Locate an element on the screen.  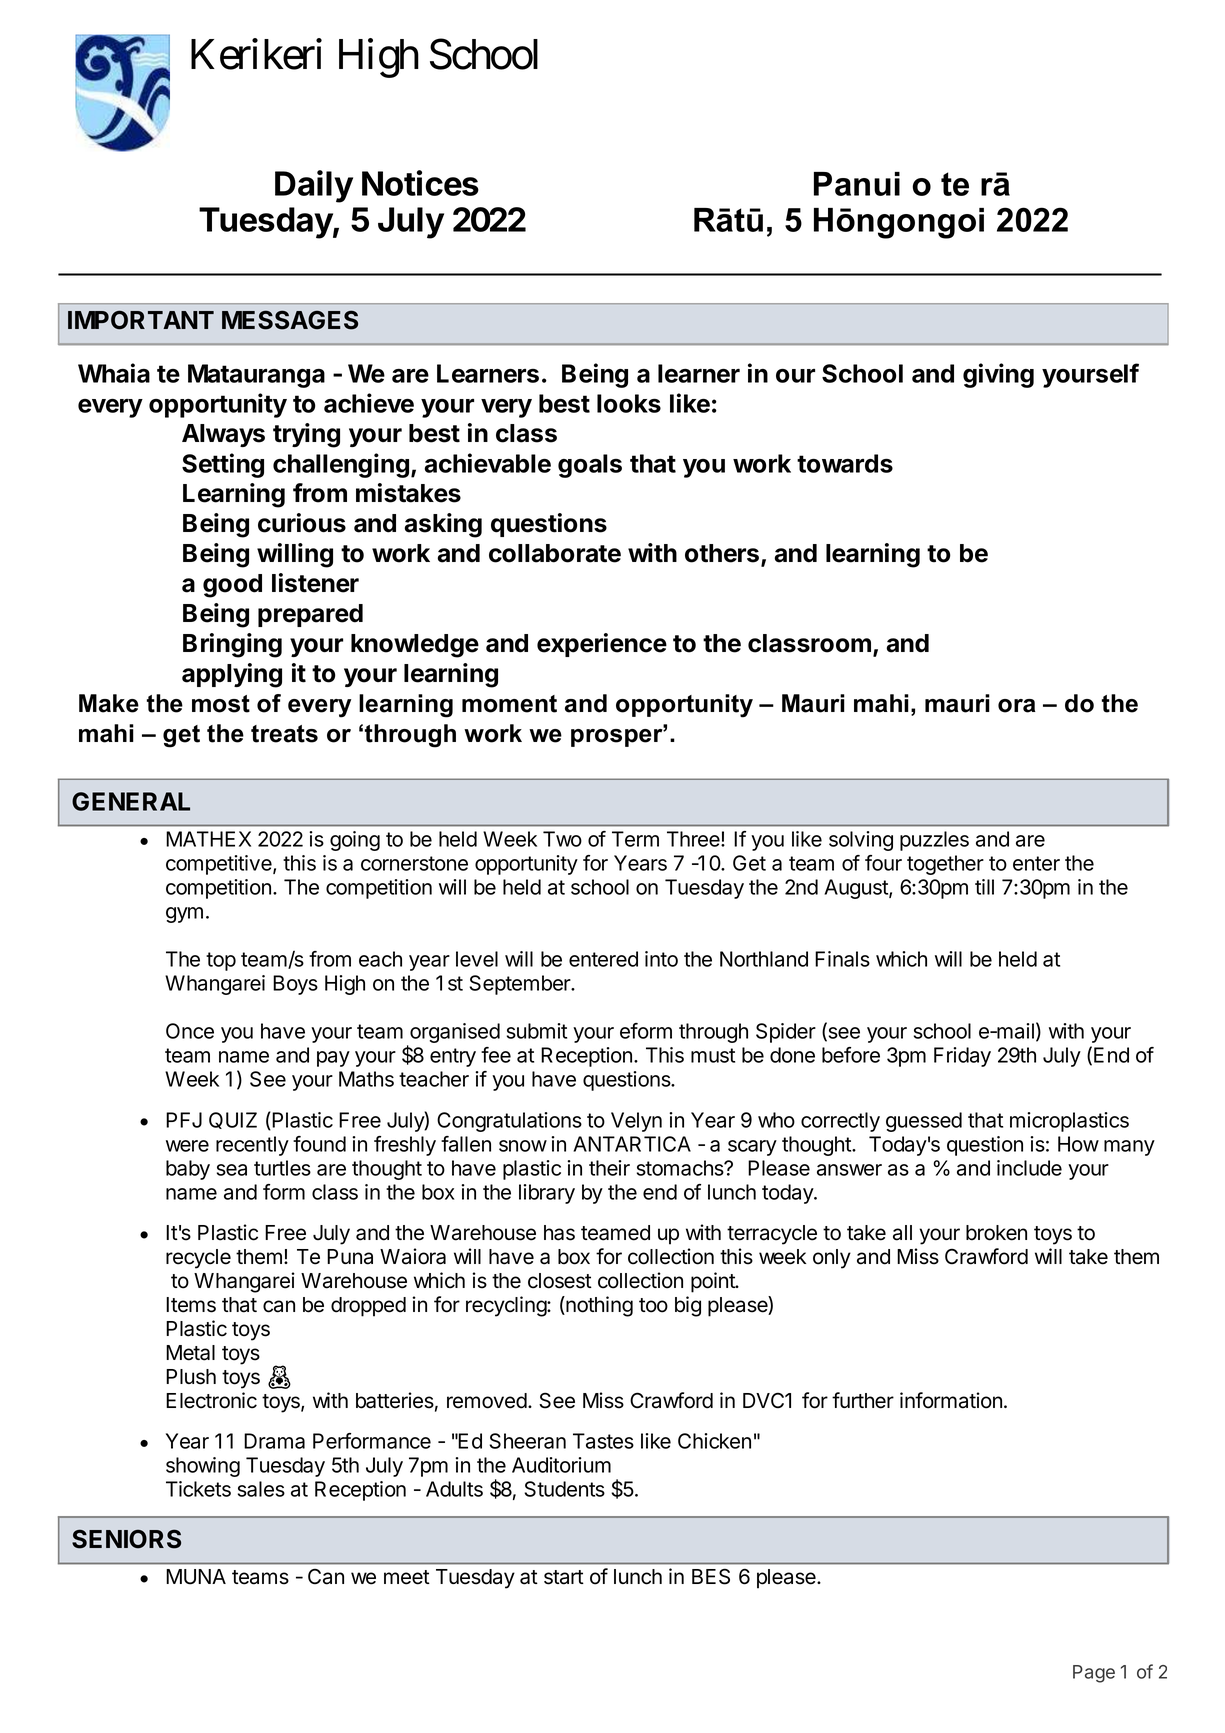
till is located at coordinates (984, 887).
